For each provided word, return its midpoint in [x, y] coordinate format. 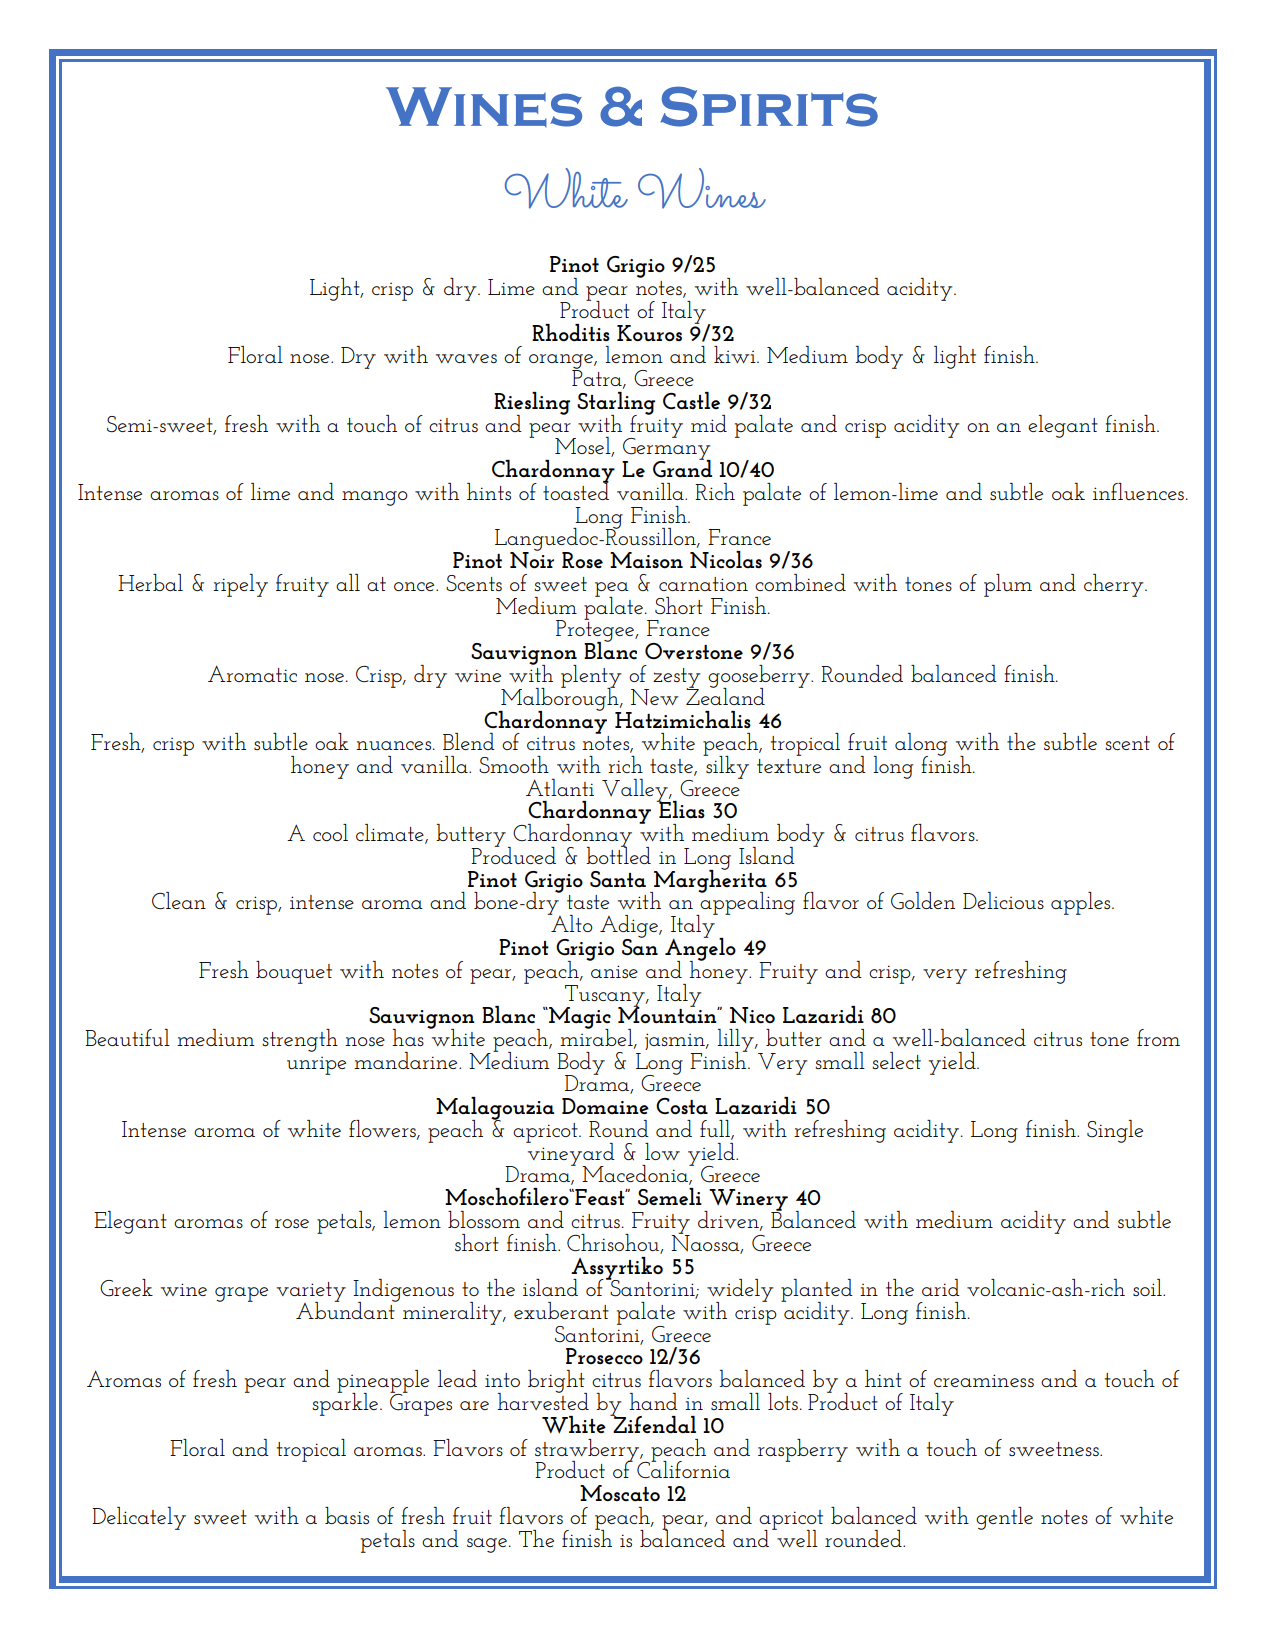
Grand [682, 467]
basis [347, 1515]
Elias [681, 809]
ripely [240, 585]
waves [466, 358]
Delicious [1003, 900]
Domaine [605, 1106]
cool [330, 832]
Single [1115, 1131]
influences [1138, 491]
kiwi [736, 354]
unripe [316, 1066]
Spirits [769, 106]
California [683, 1468]
